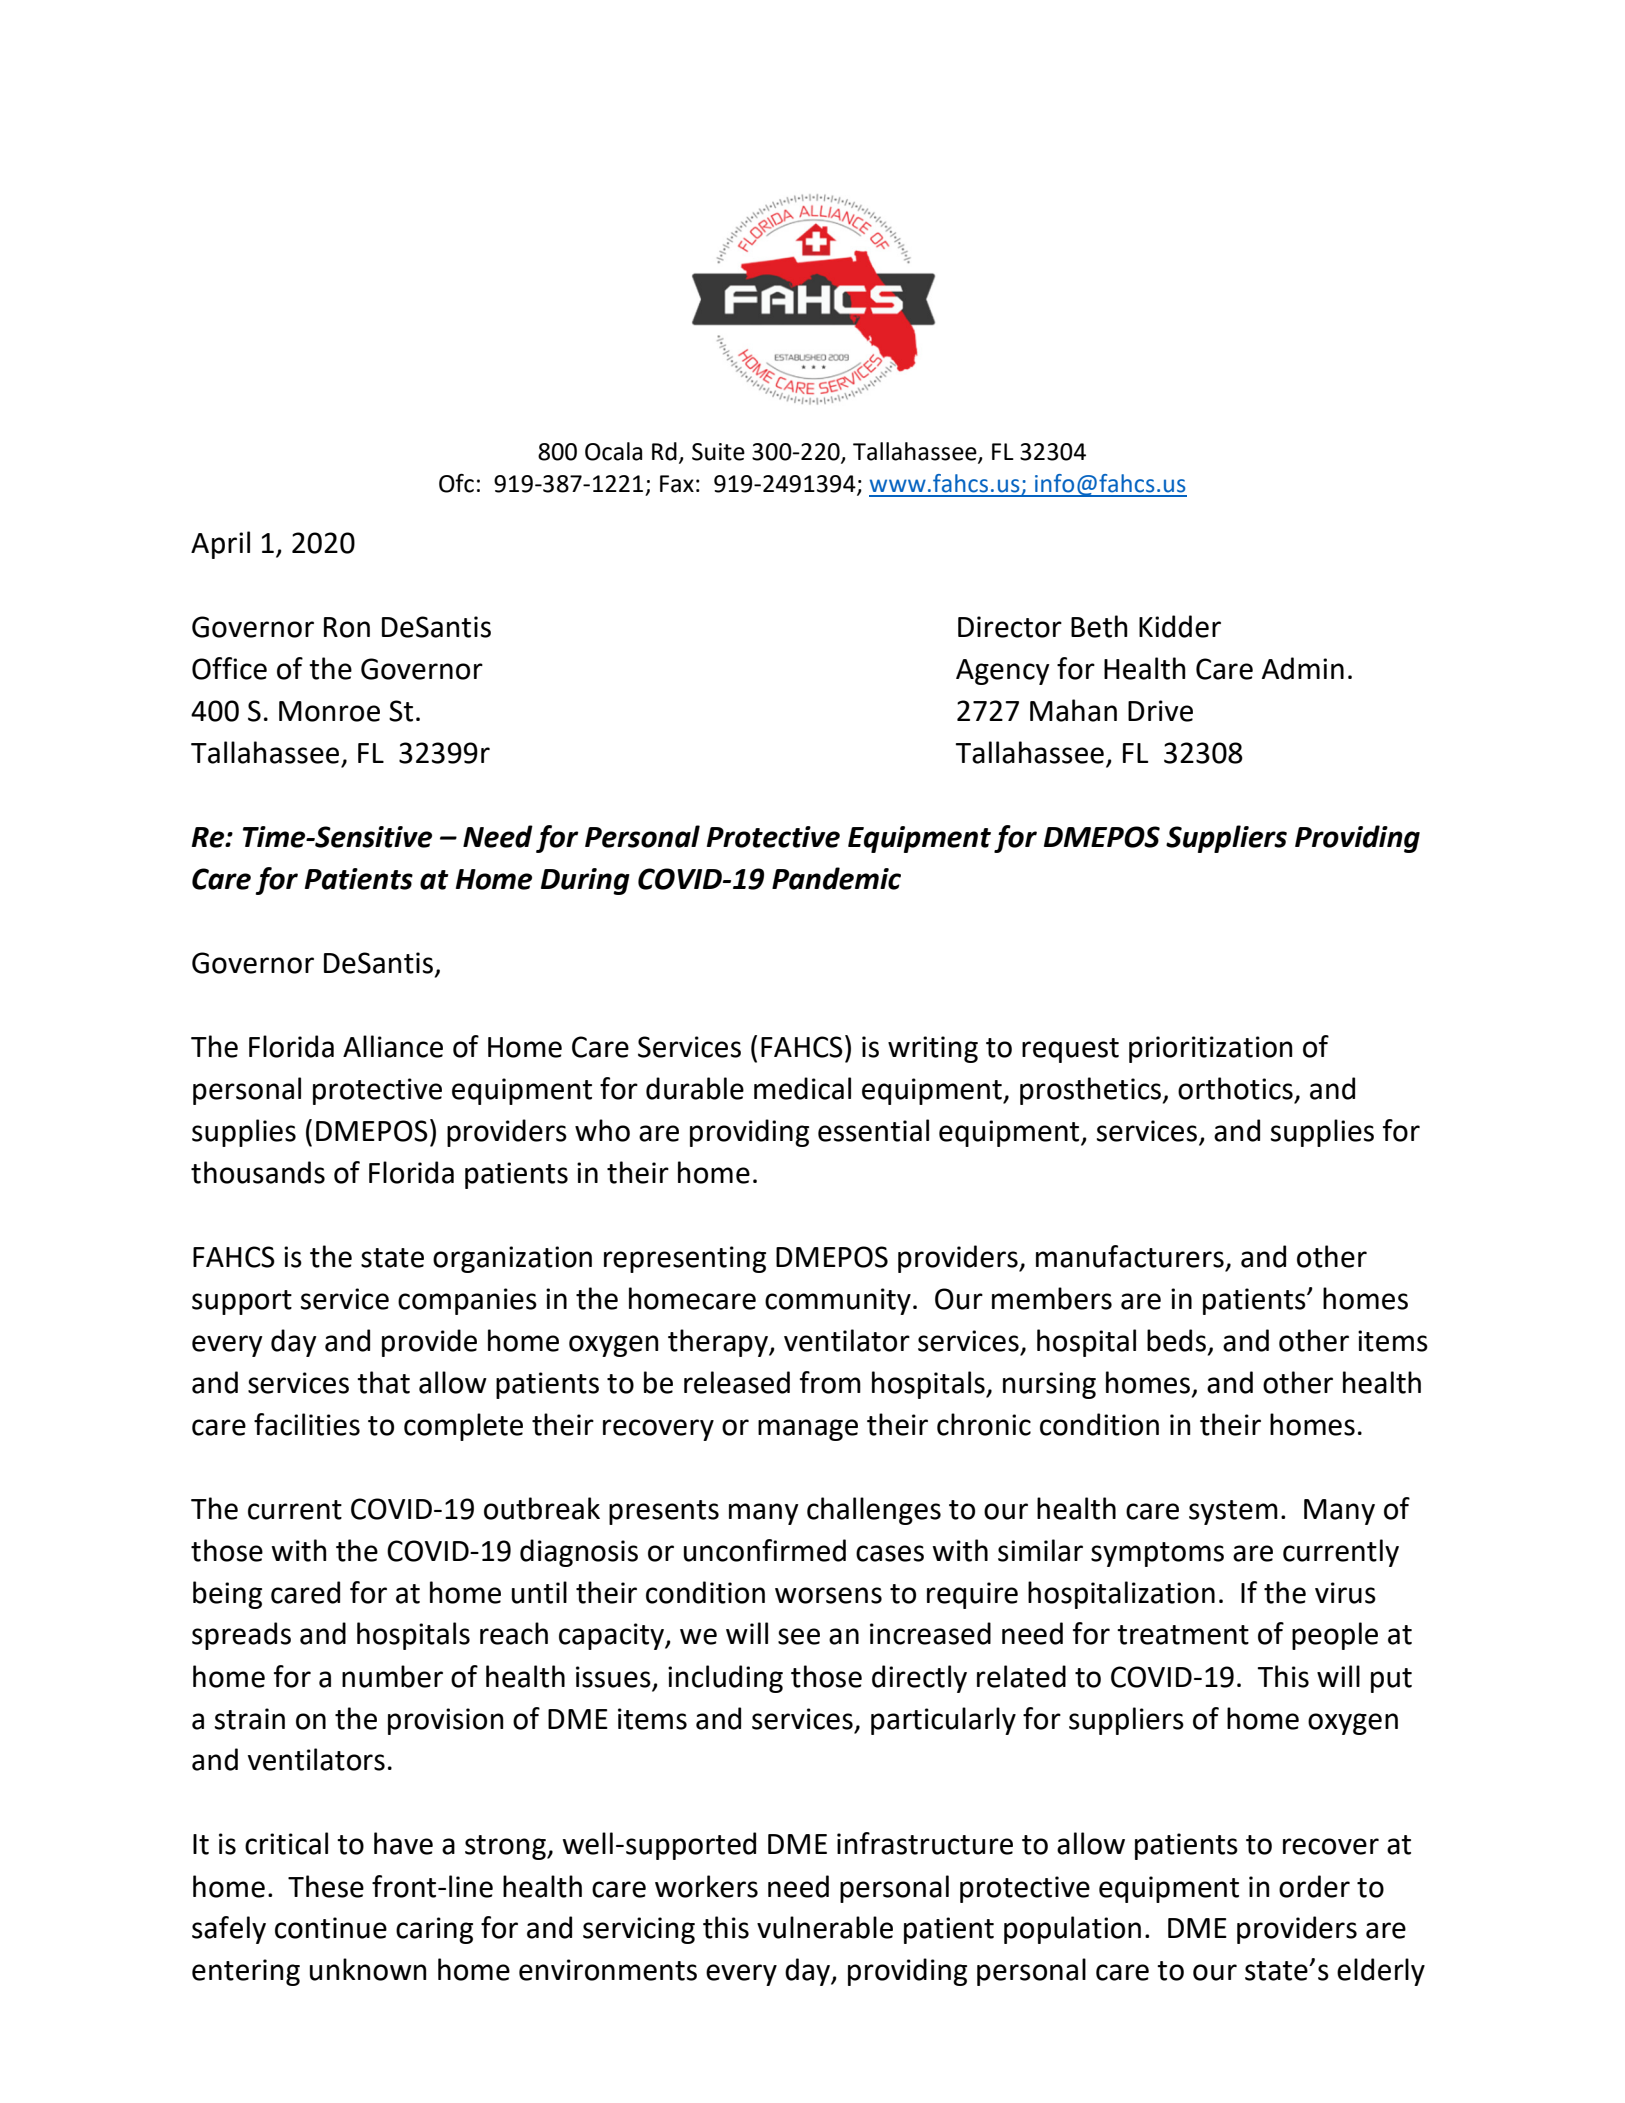 The image size is (1625, 2103). I want to click on Ofc, so click(456, 483).
